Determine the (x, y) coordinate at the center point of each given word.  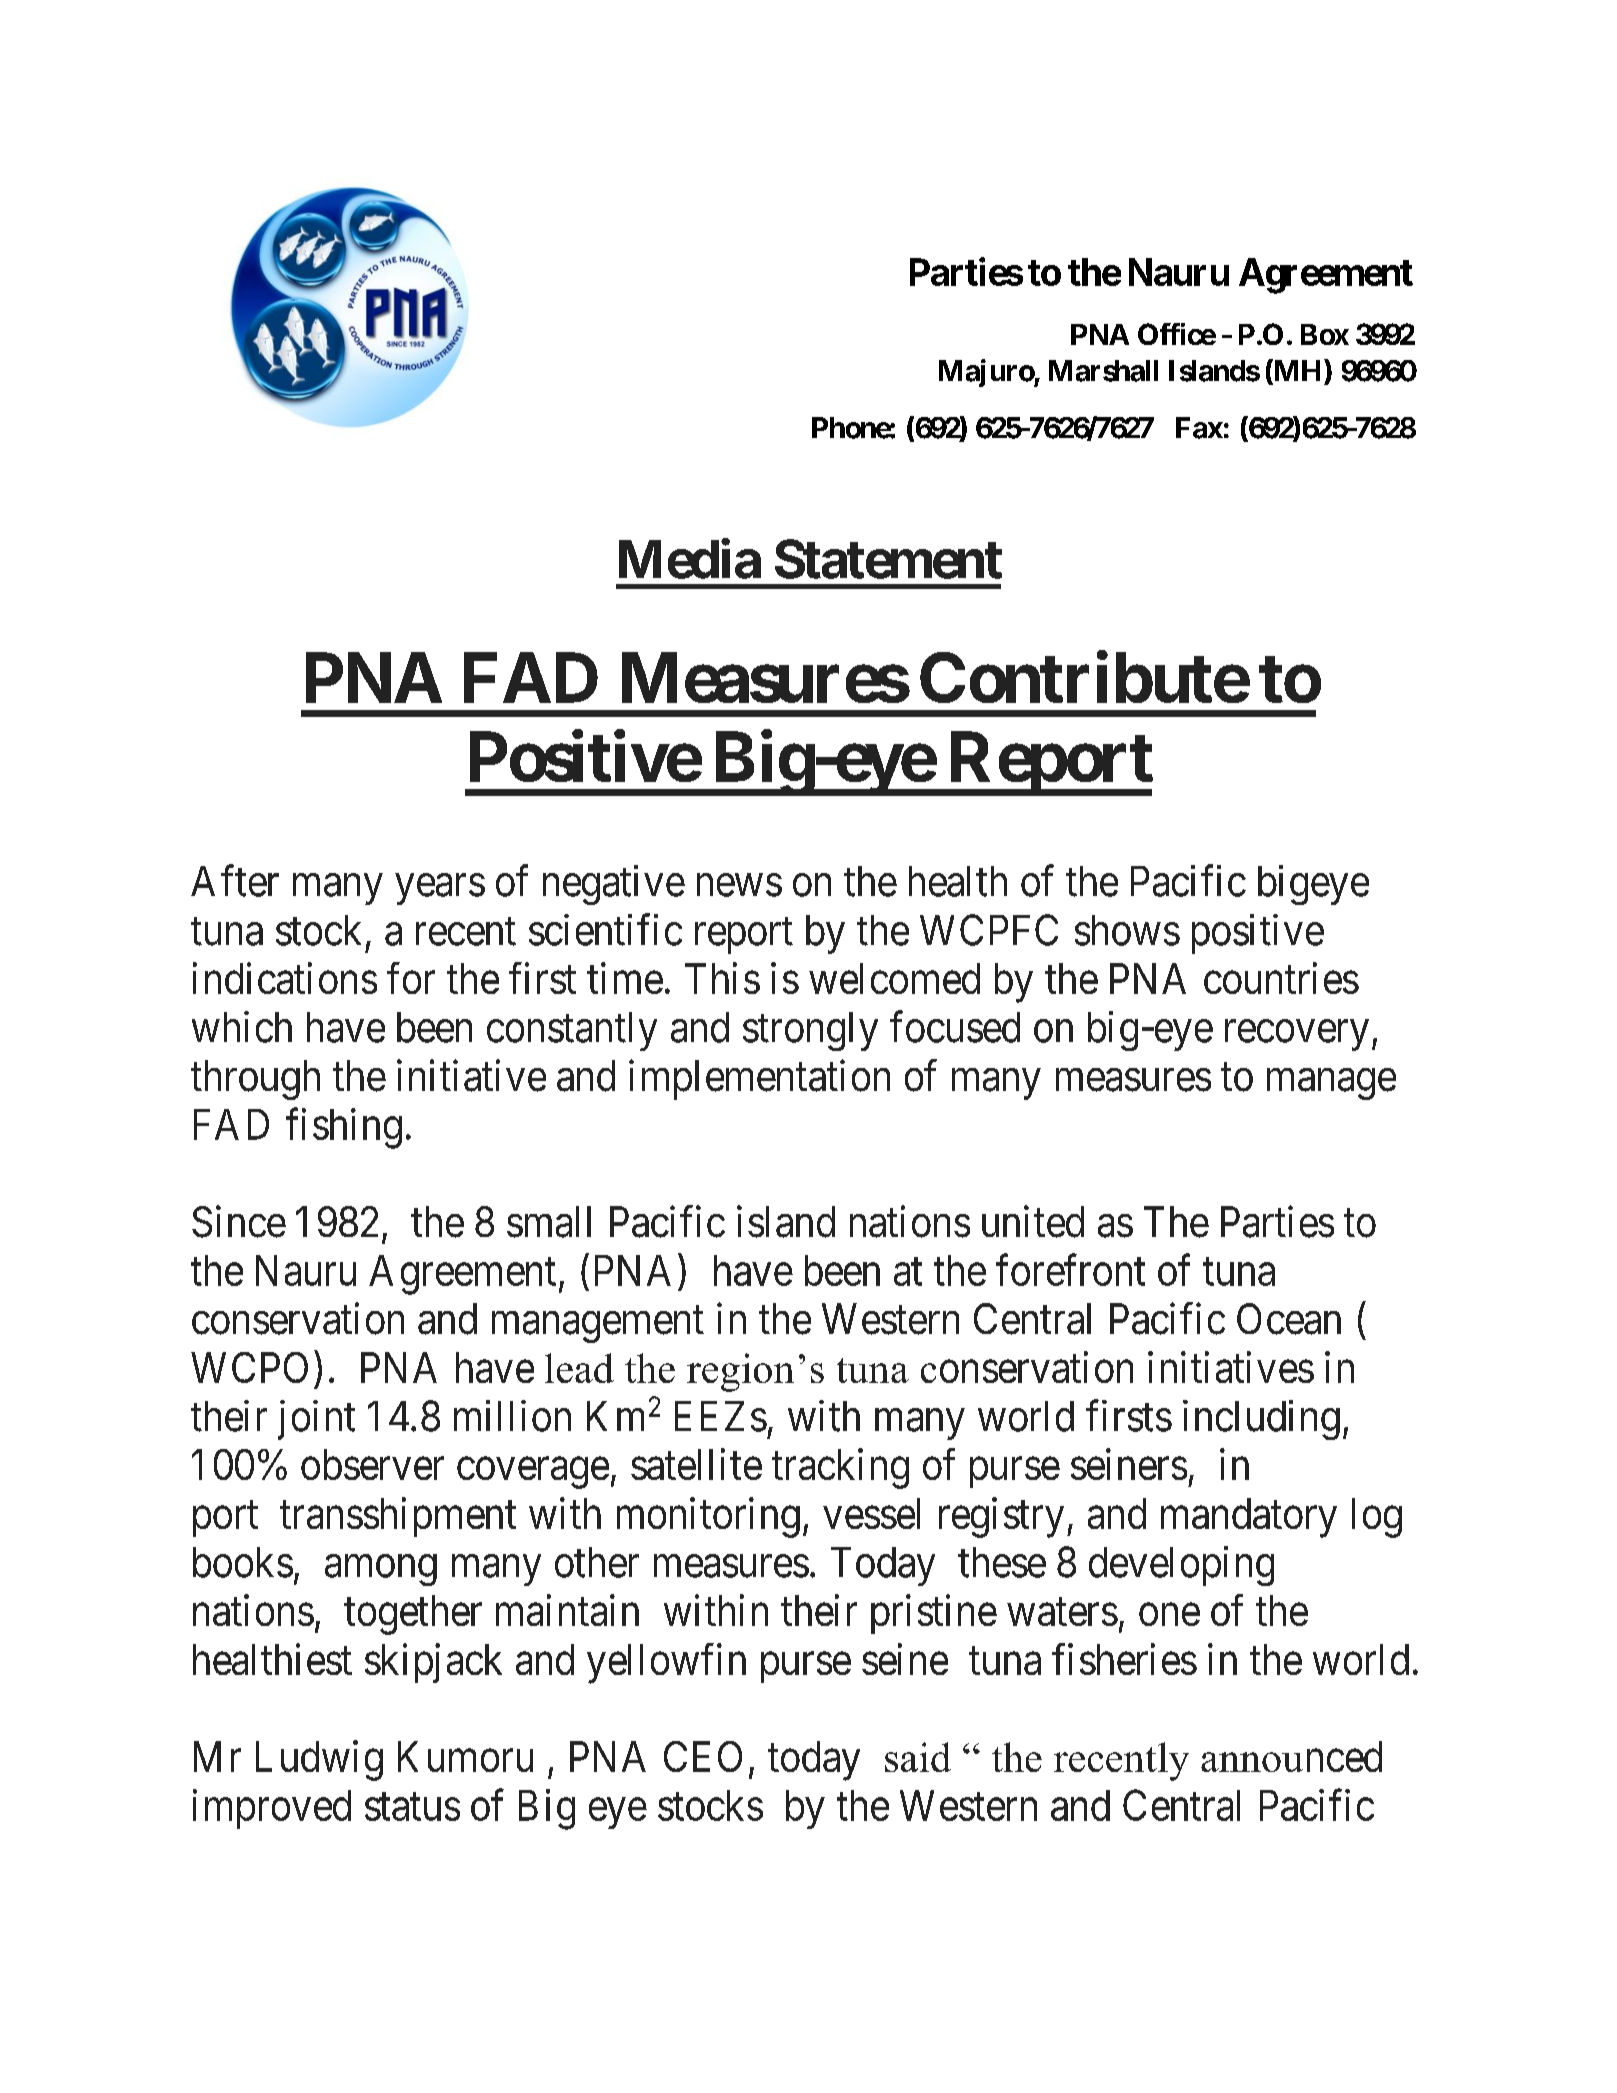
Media (690, 559)
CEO (703, 1756)
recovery (1297, 1035)
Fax (1199, 428)
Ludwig (319, 1760)
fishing (344, 1128)
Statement (888, 559)
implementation (759, 1080)
